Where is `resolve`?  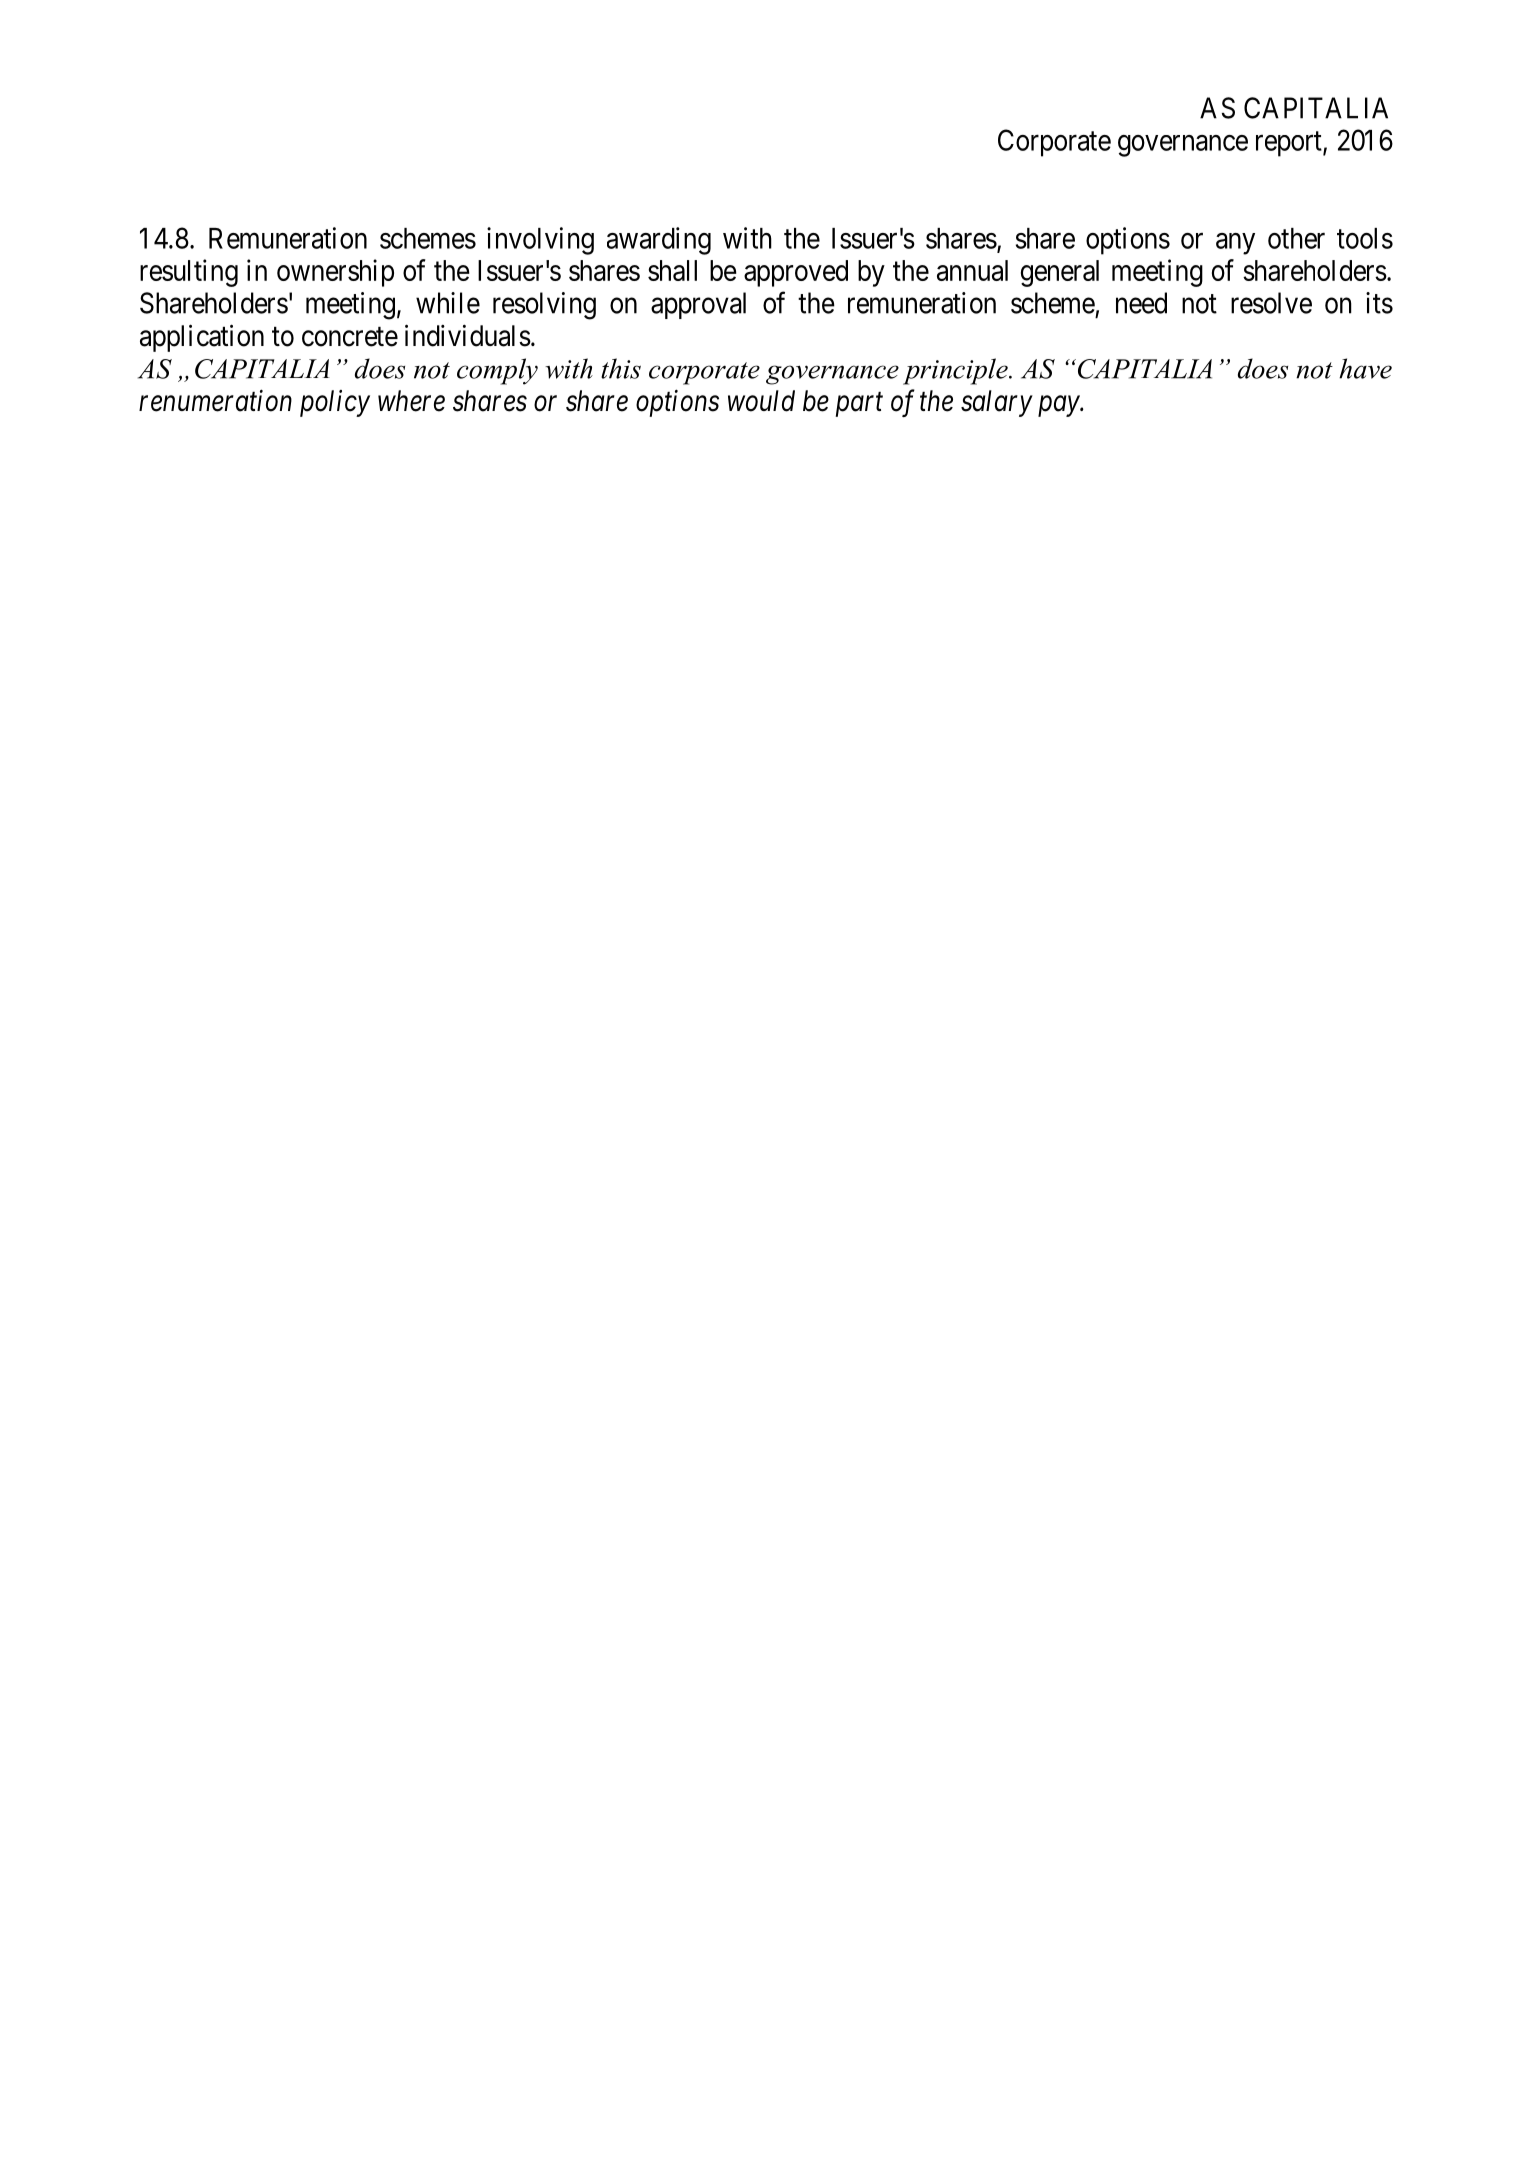
resolve is located at coordinates (1271, 303).
